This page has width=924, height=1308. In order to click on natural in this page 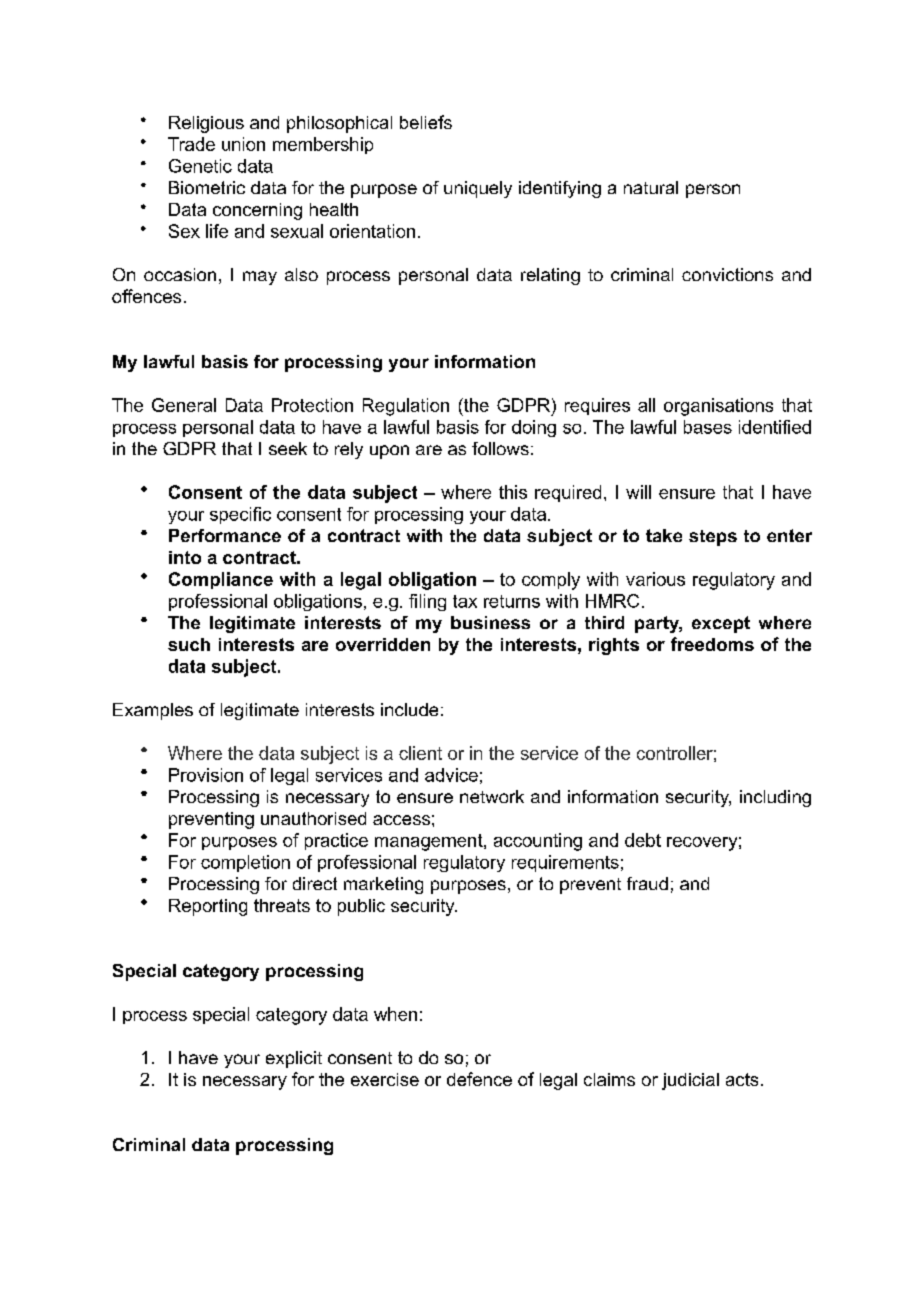, I will do `click(651, 187)`.
